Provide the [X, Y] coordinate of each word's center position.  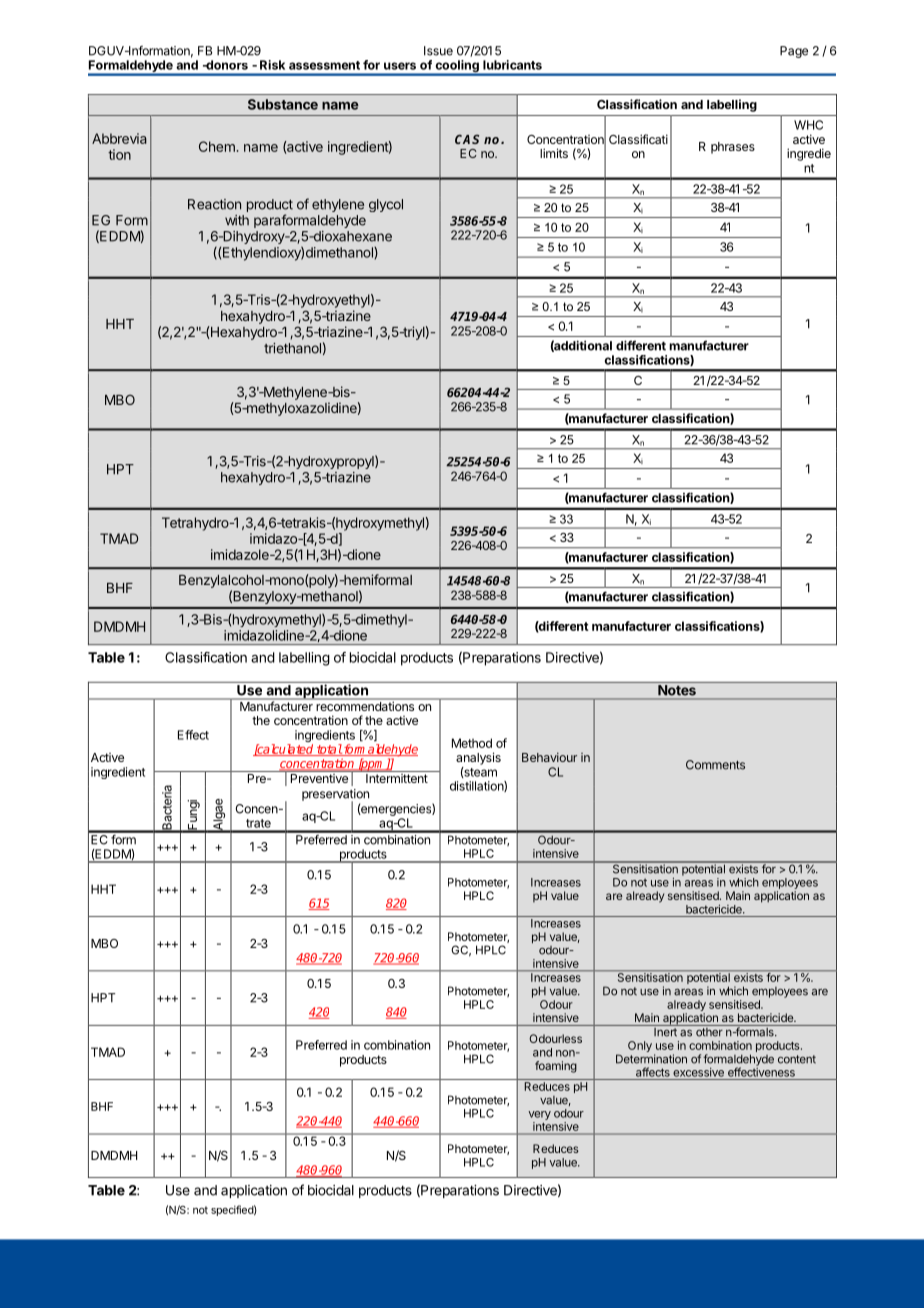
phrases [733, 148]
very [539, 1115]
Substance [283, 104]
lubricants [512, 65]
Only [640, 1046]
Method [472, 743]
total [329, 750]
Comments [715, 765]
